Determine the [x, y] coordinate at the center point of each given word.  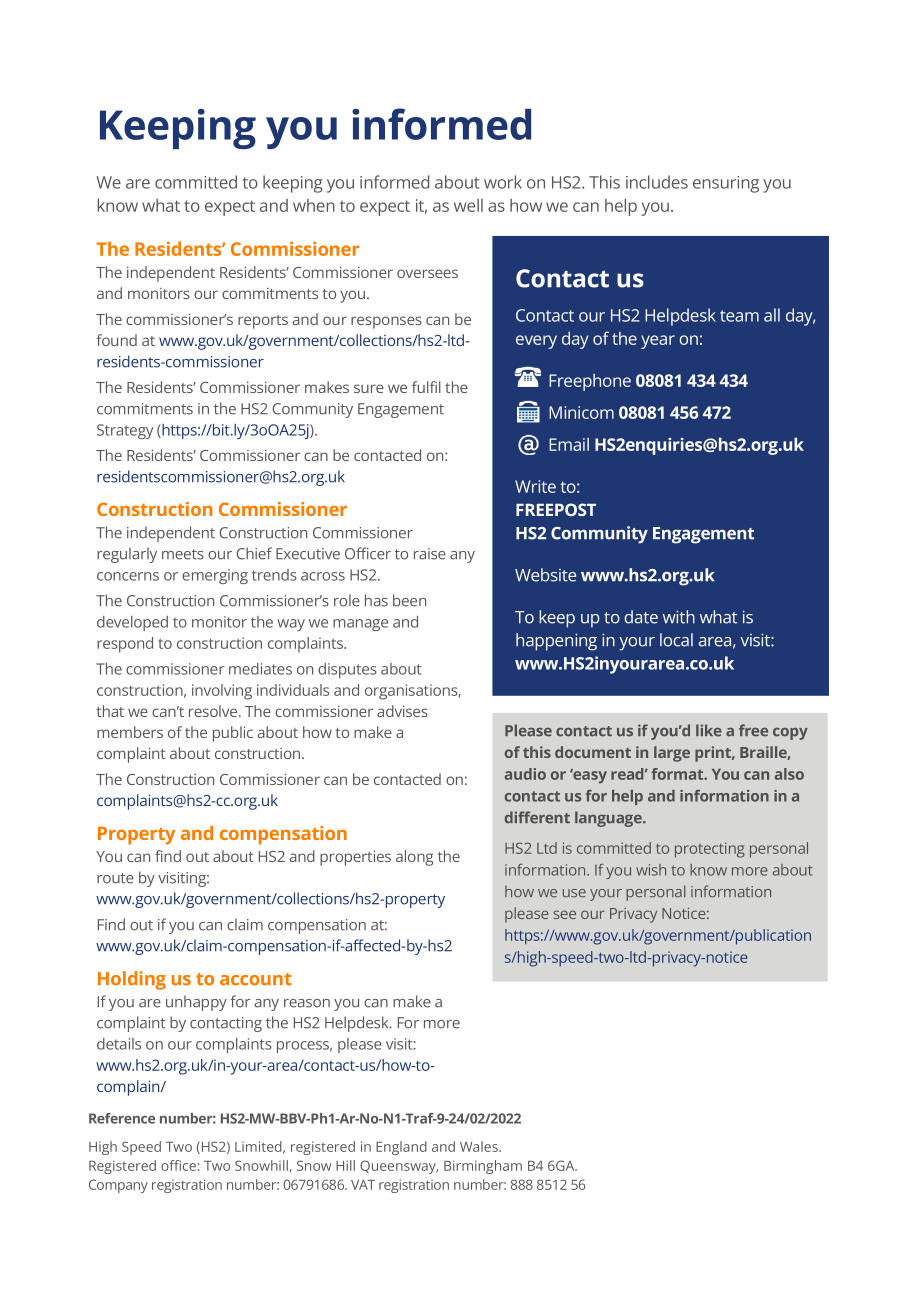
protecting [710, 850]
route [115, 878]
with [679, 617]
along [414, 858]
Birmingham [483, 1167]
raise [430, 554]
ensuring [726, 184]
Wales [480, 1146]
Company [118, 1186]
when [314, 205]
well [468, 205]
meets [183, 554]
